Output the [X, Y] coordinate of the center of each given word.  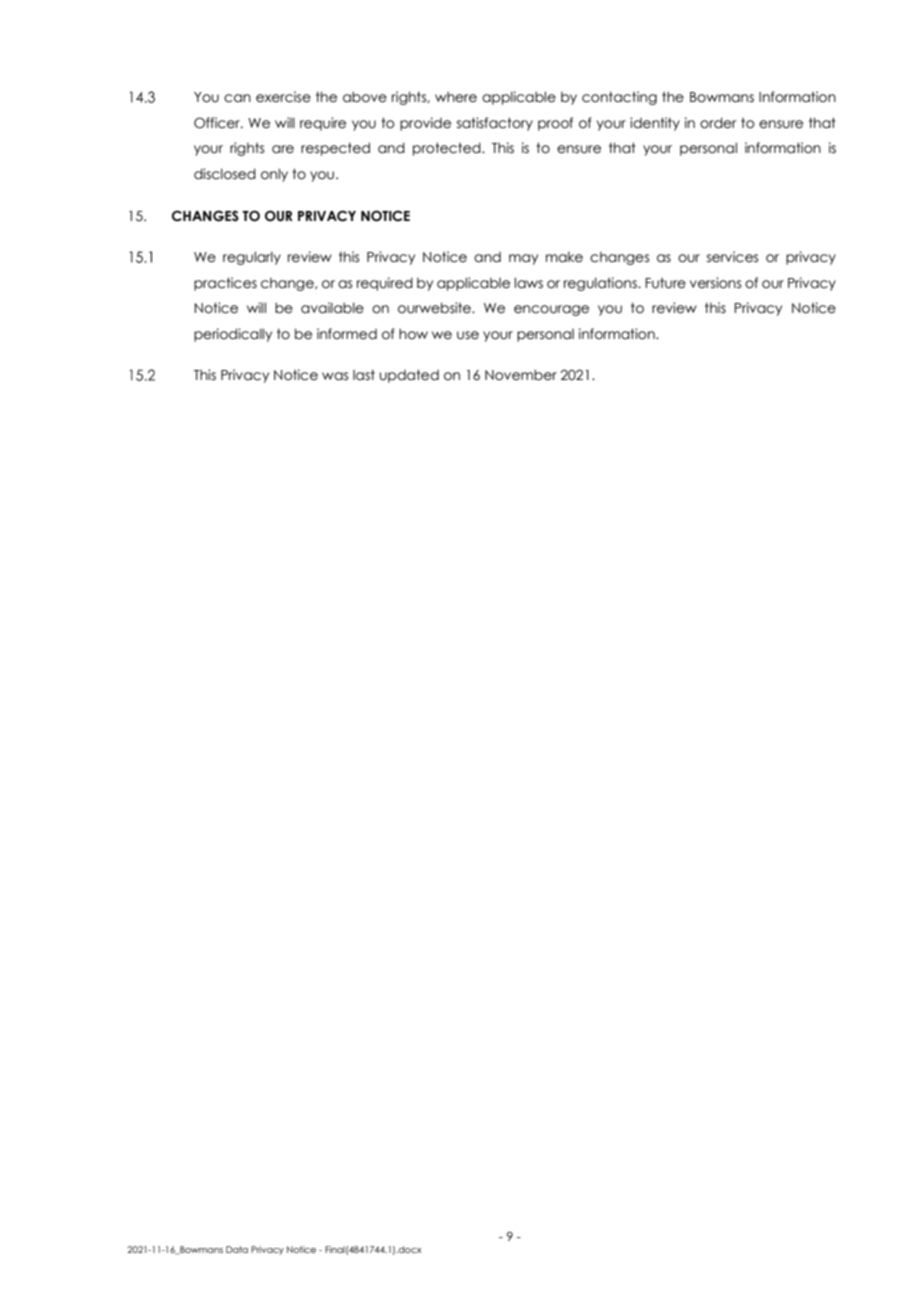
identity [655, 124]
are [283, 149]
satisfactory [495, 124]
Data [237, 1249]
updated [409, 376]
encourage [551, 310]
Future [665, 283]
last [364, 375]
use [468, 335]
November [521, 375]
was [335, 376]
